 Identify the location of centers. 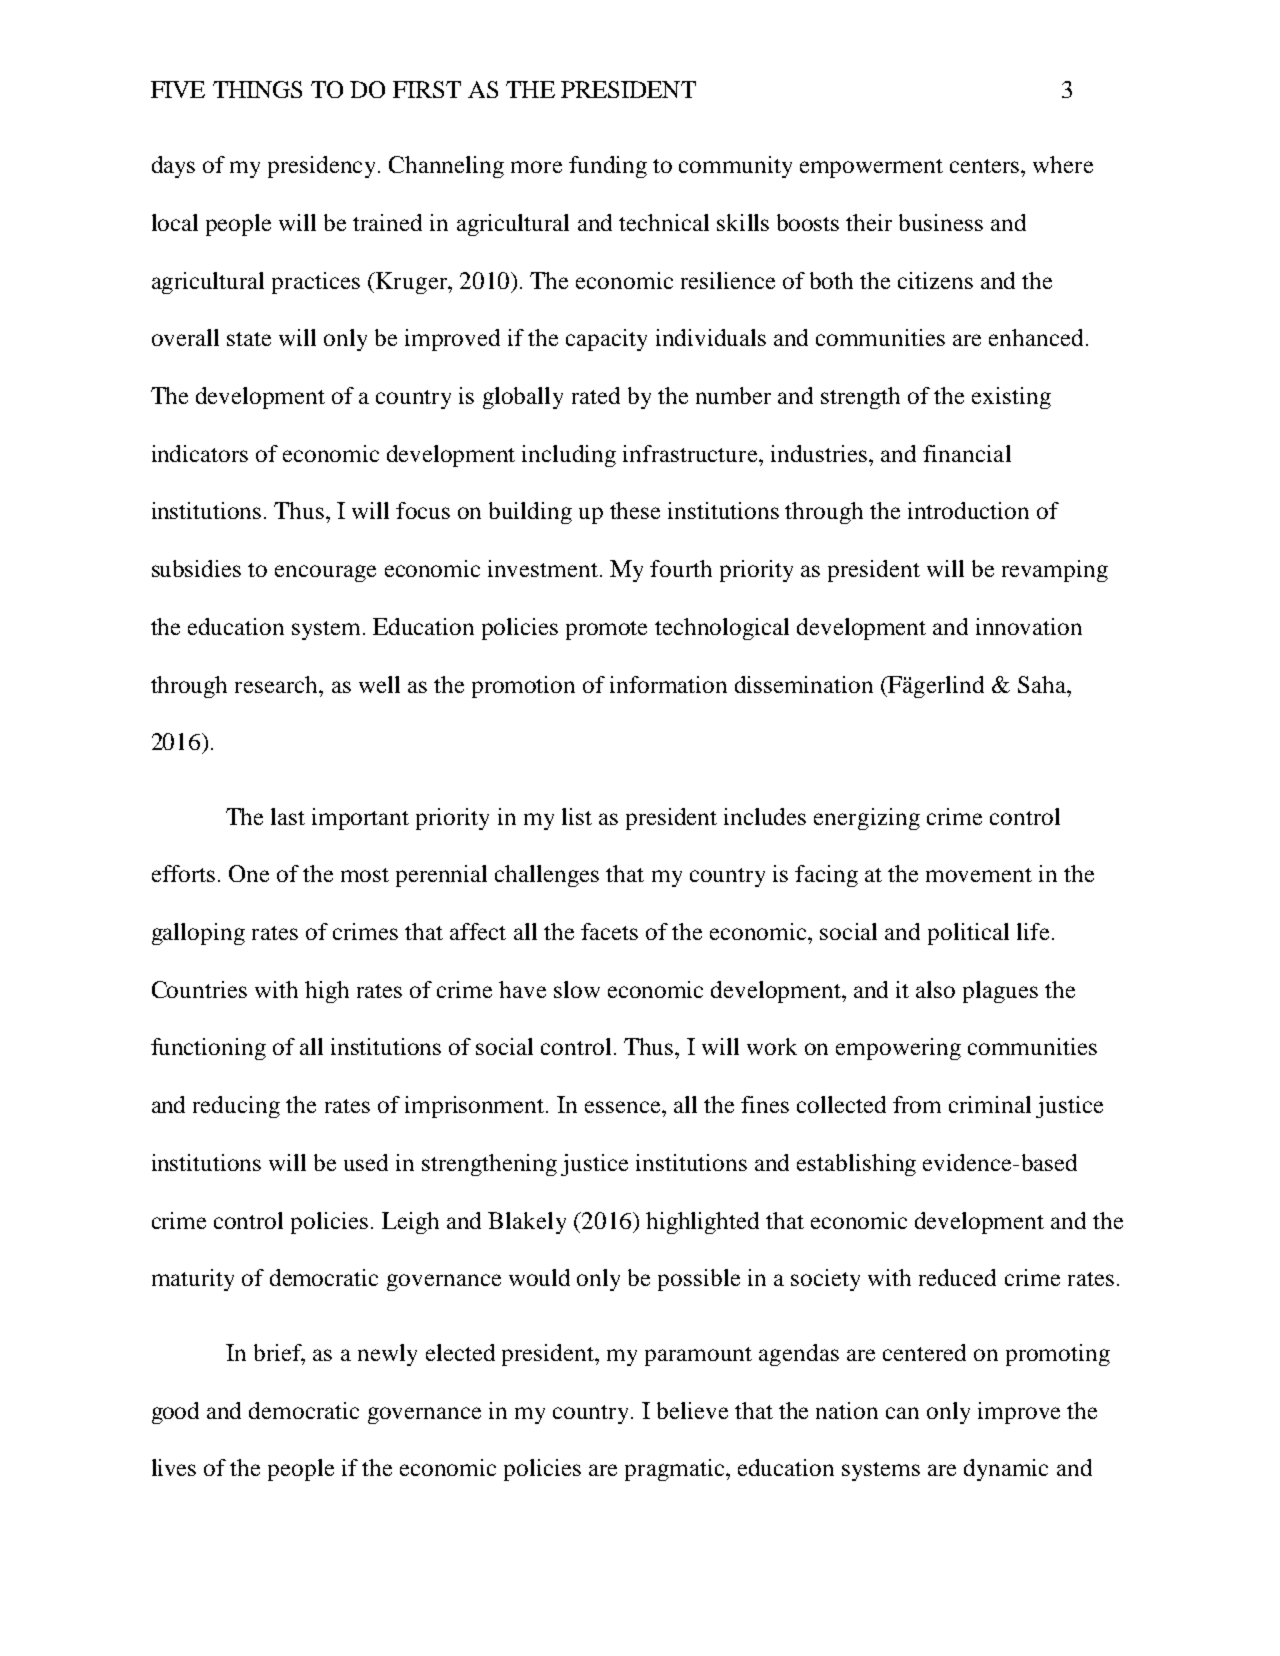
(986, 166).
